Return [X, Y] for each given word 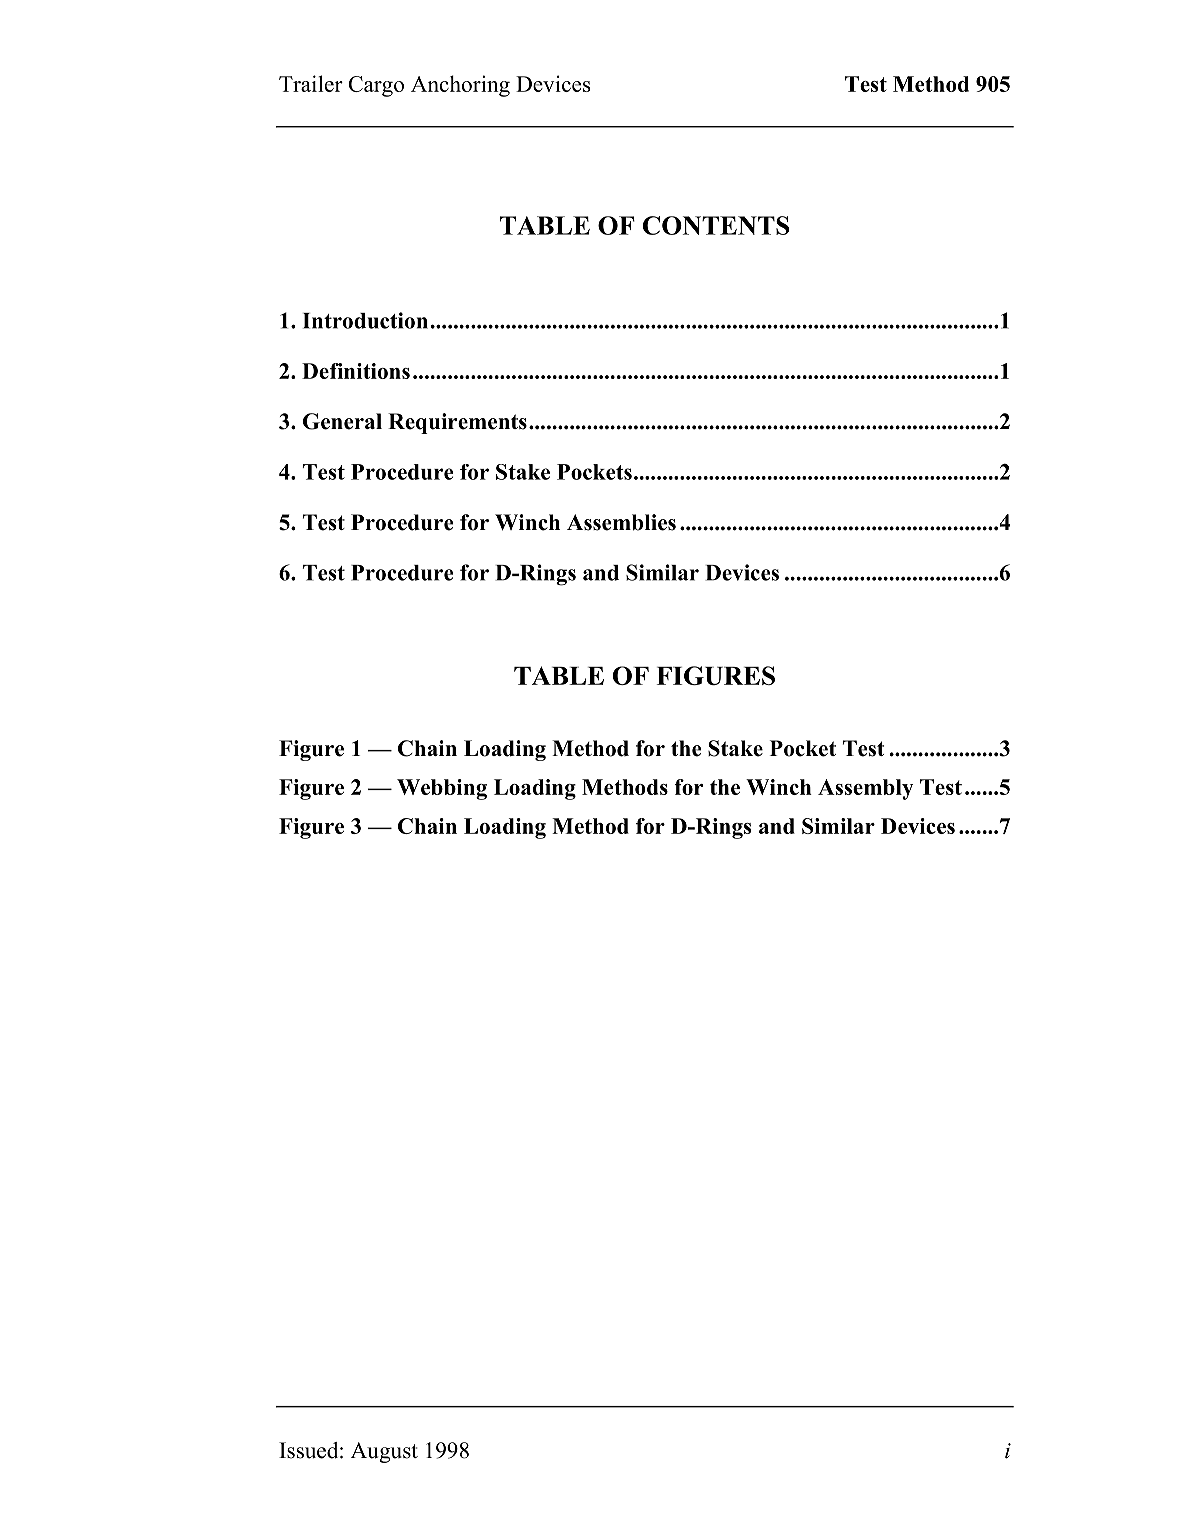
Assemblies [621, 522]
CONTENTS [716, 225]
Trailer [311, 83]
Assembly [866, 789]
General [342, 421]
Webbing [442, 789]
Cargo [376, 86]
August [384, 1452]
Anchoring [460, 86]
